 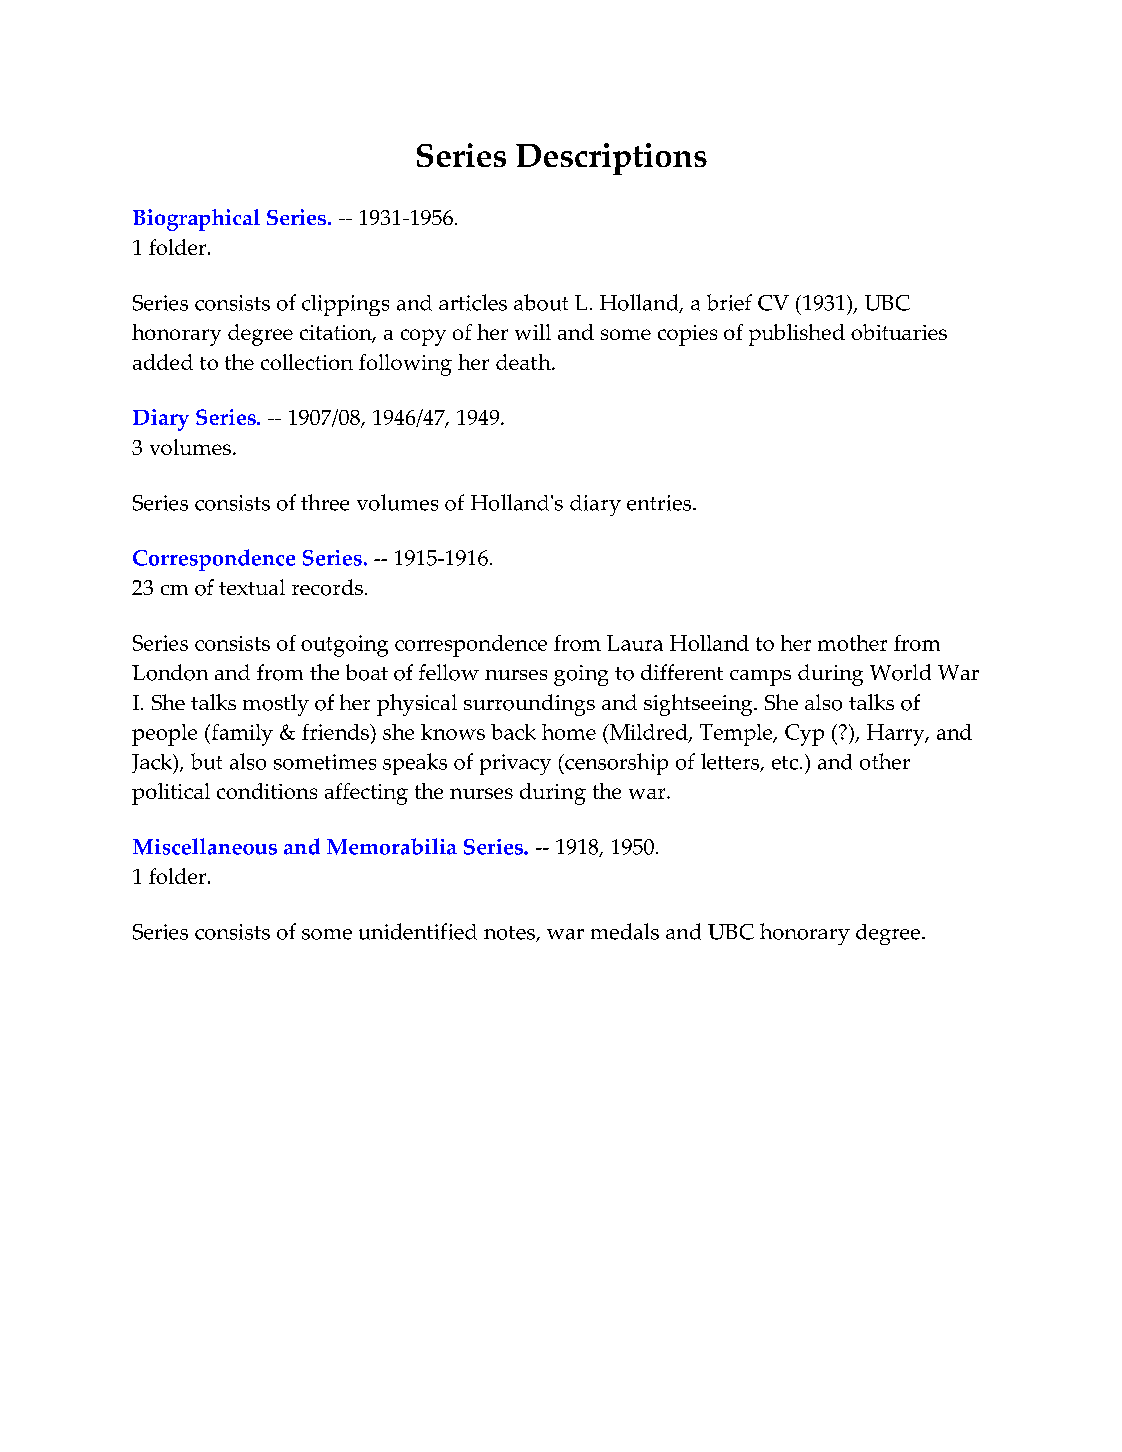 I want to click on family, so click(x=241, y=735).
